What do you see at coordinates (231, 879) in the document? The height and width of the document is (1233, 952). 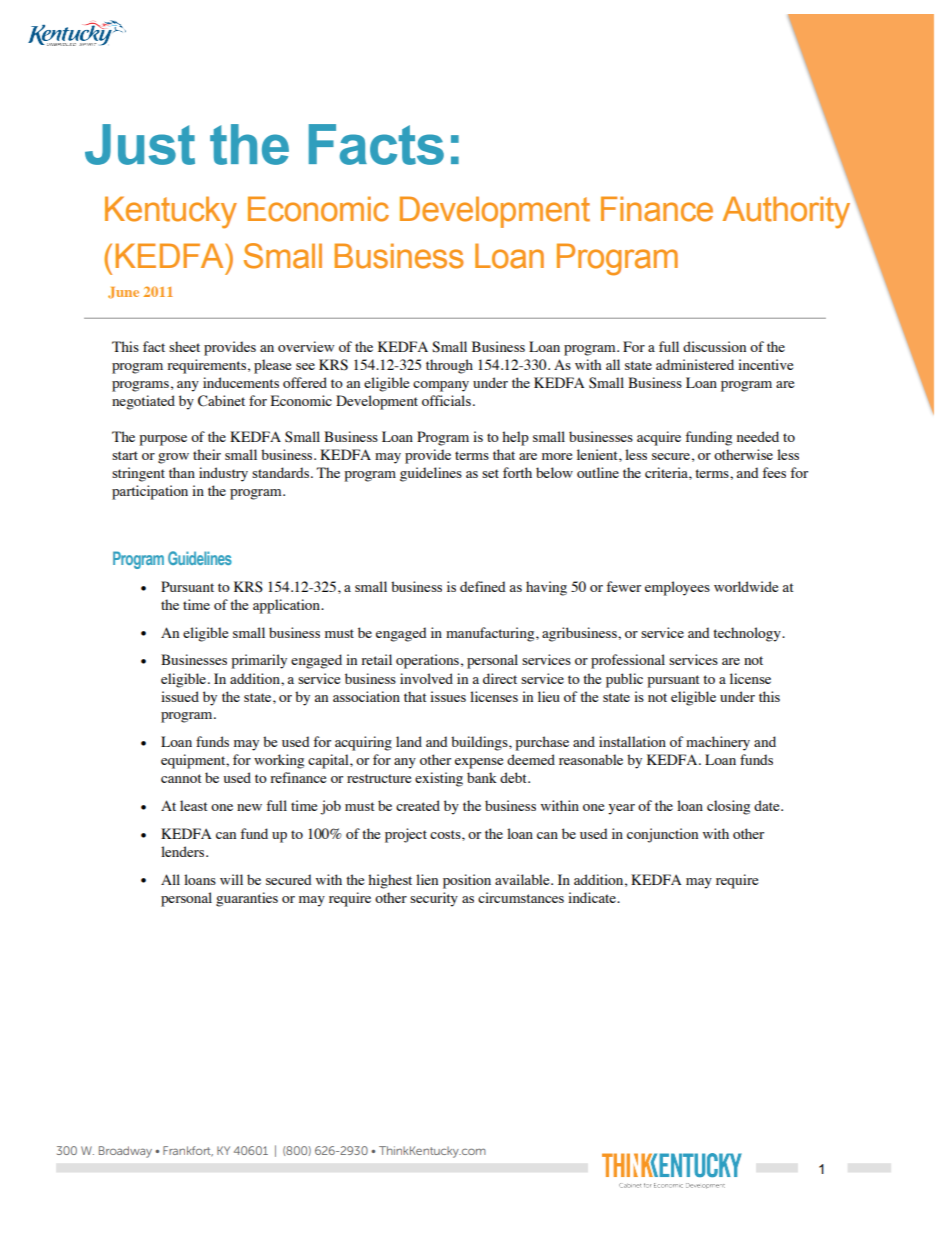 I see `will` at bounding box center [231, 879].
